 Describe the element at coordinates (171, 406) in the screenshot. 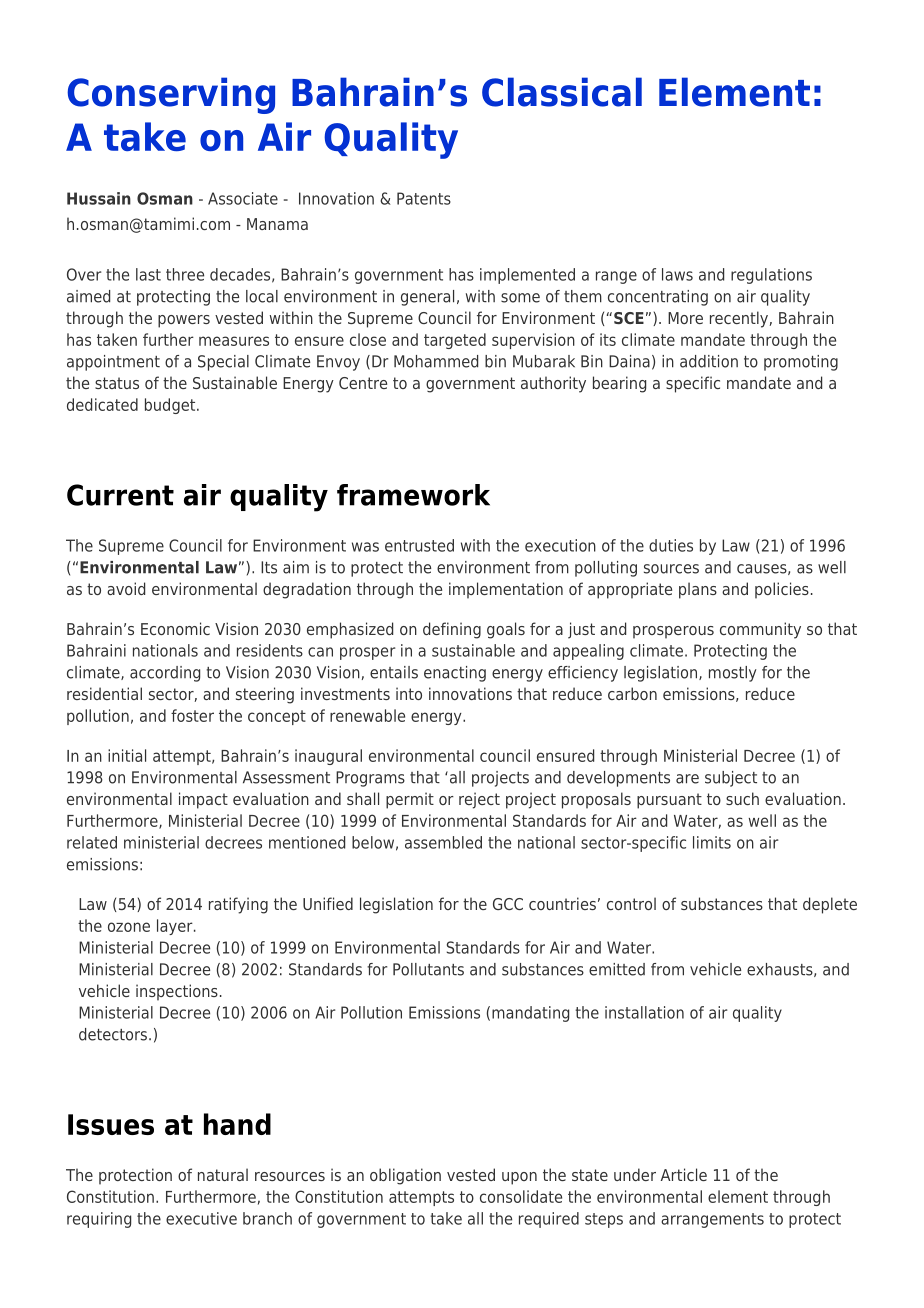

I see `budget` at that location.
